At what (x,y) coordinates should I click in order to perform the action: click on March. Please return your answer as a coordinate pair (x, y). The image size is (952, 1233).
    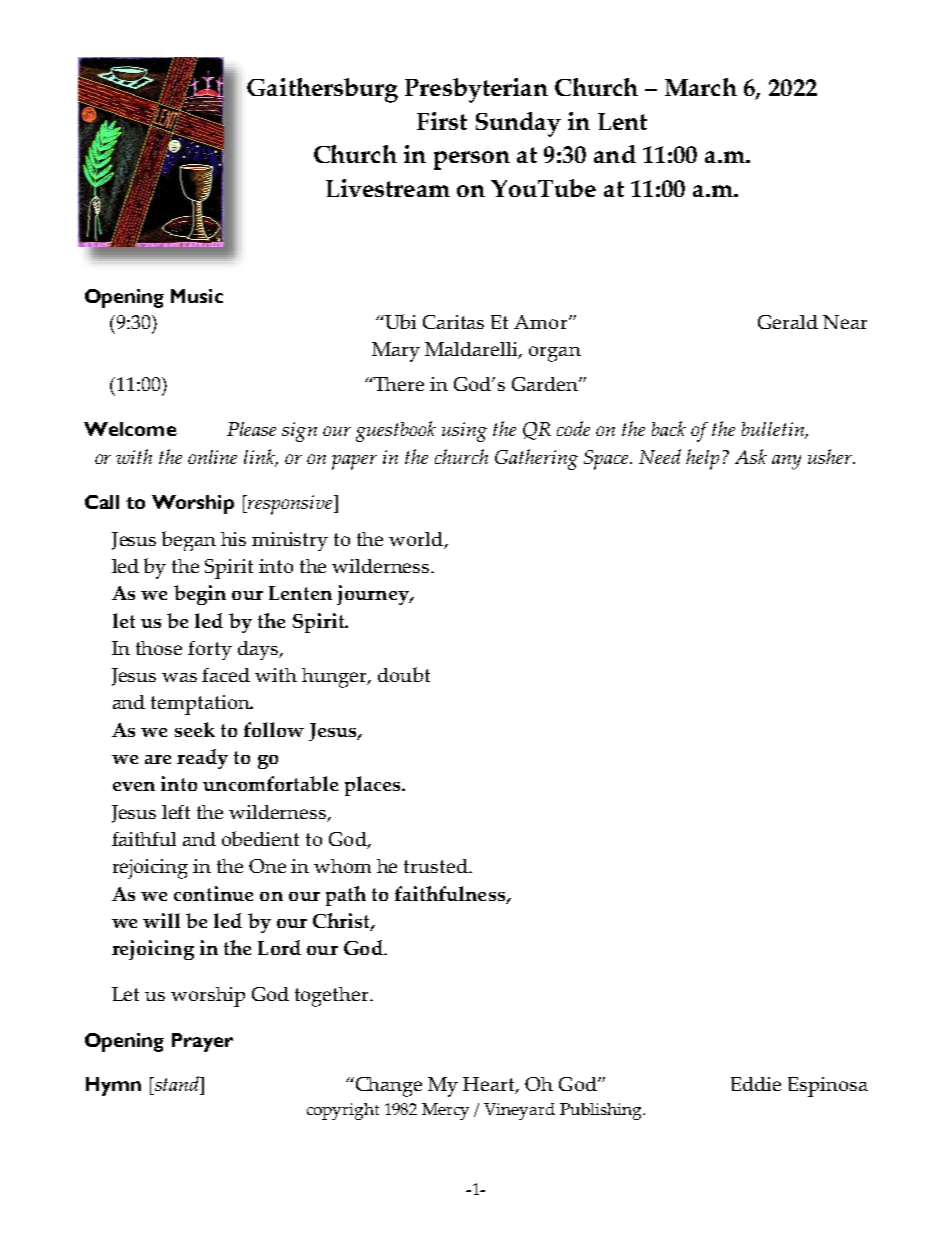
    Looking at the image, I should click on (701, 87).
